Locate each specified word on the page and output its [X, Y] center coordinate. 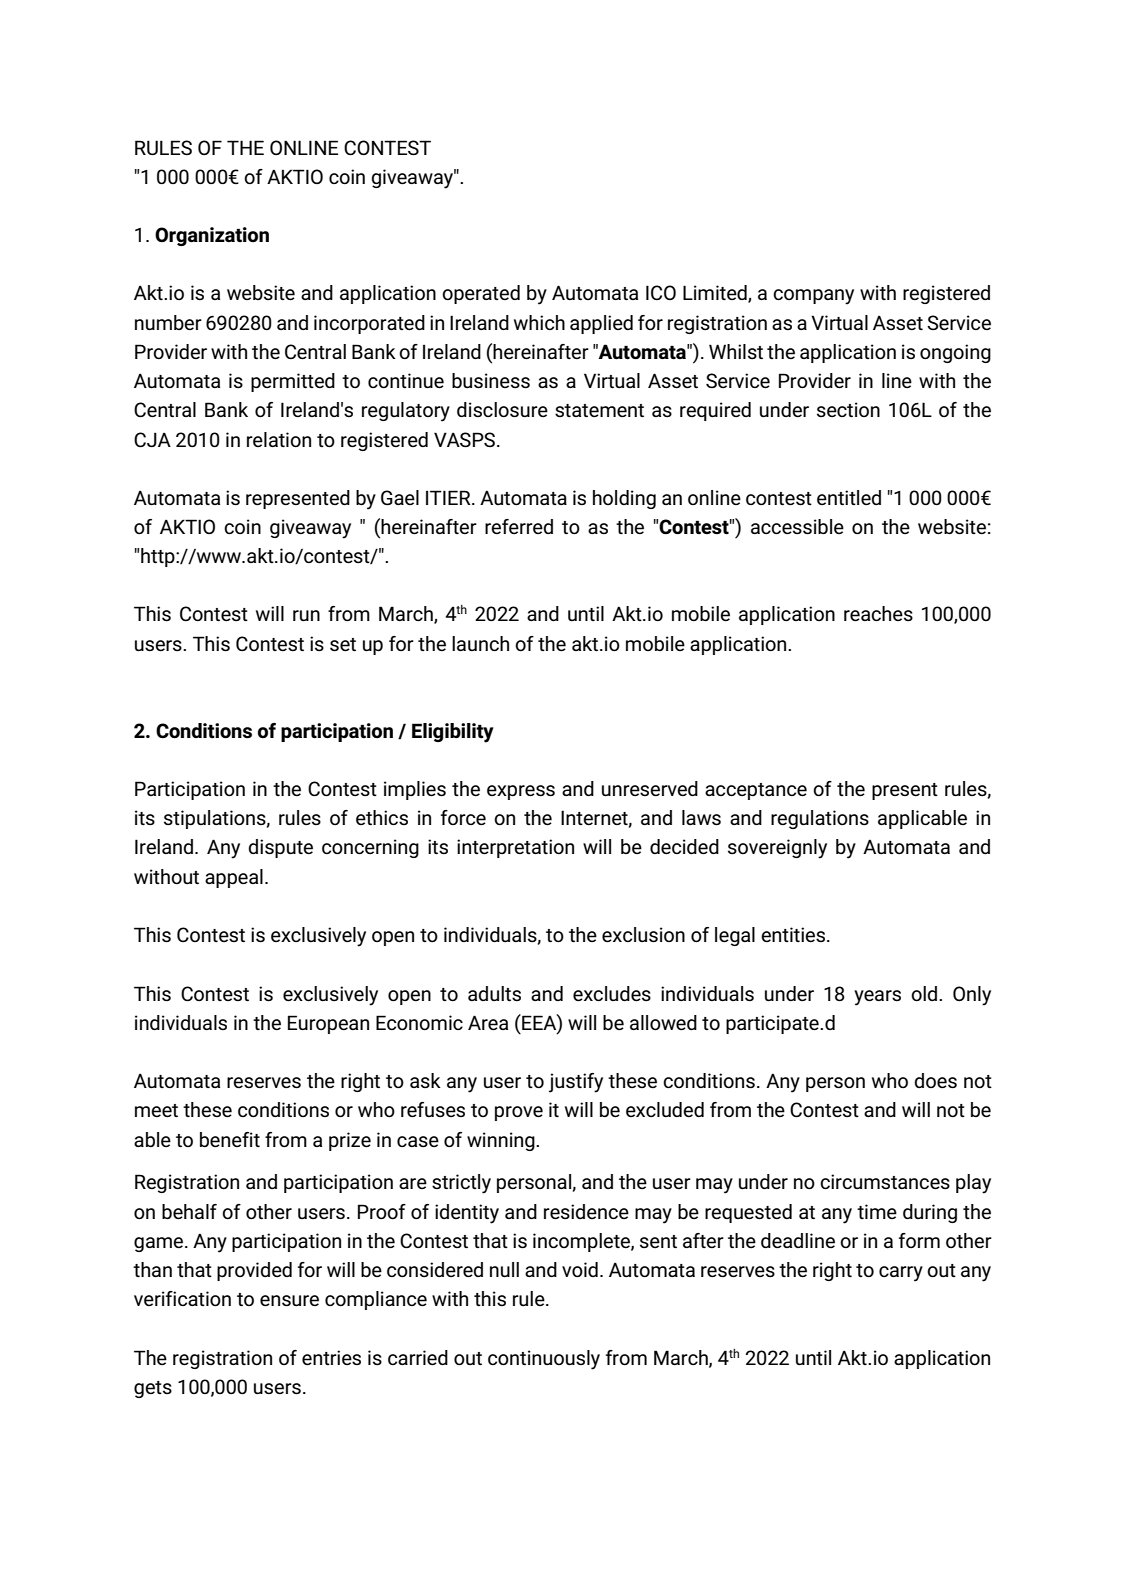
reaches [878, 614]
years [877, 998]
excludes [612, 994]
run [306, 615]
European [328, 1024]
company [813, 297]
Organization [212, 236]
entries [331, 1358]
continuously [544, 1360]
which [539, 322]
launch [480, 643]
